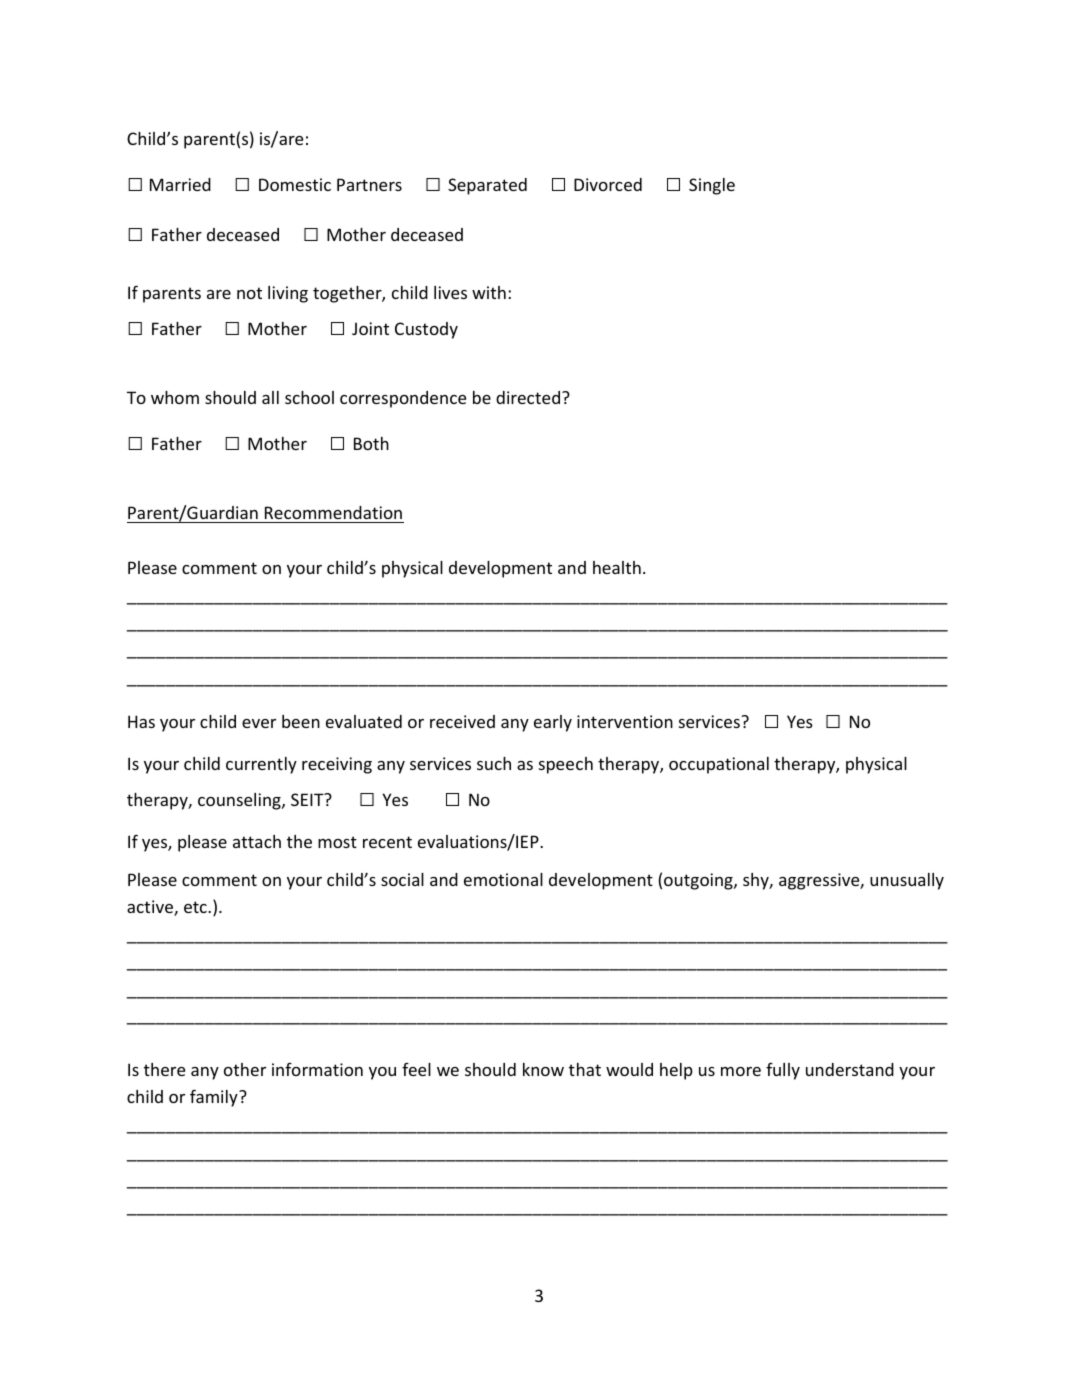 This page has width=1078, height=1395. Describe the element at coordinates (543, 1069) in the page. I see `know` at that location.
